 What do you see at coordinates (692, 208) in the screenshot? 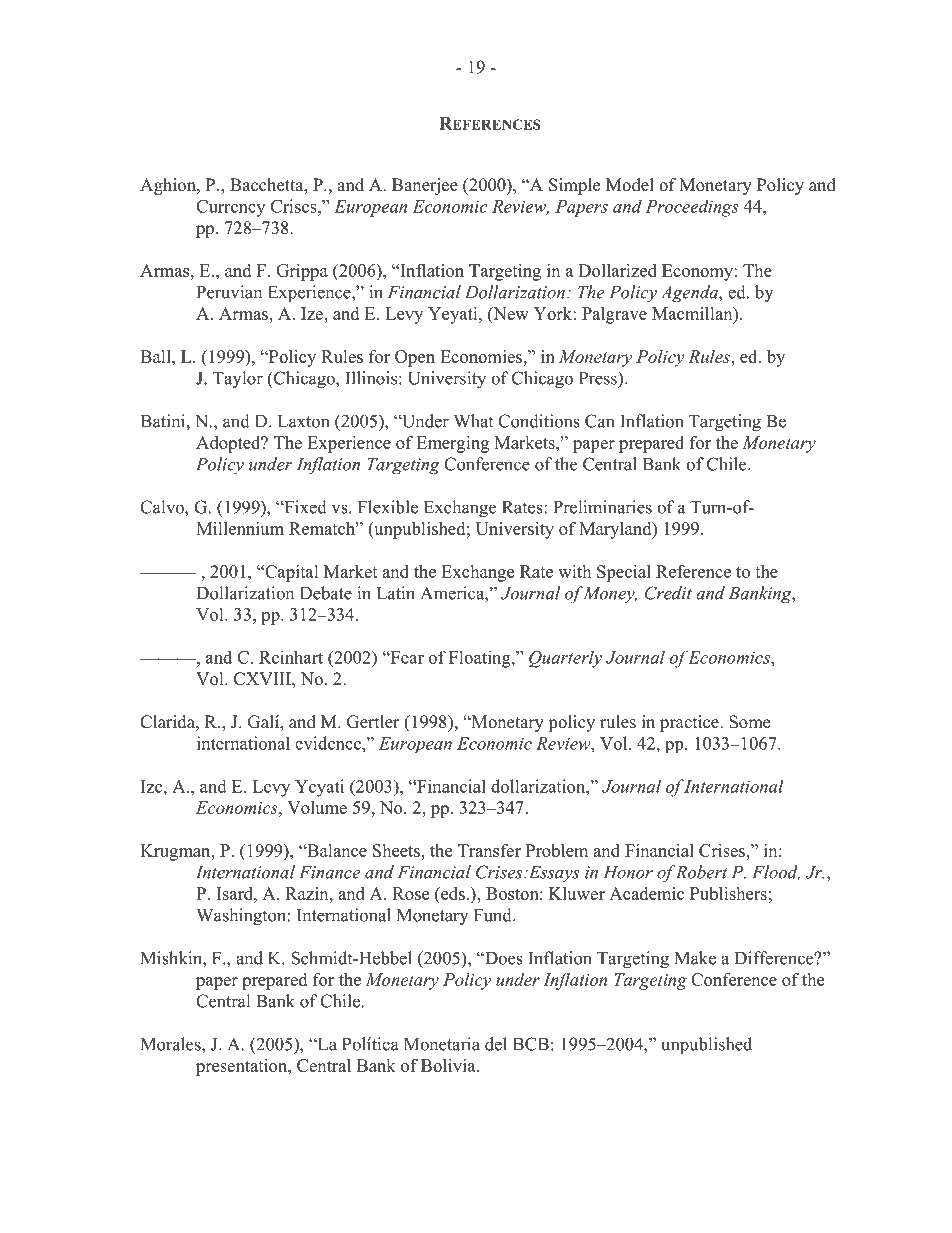
I see `Proceedings` at bounding box center [692, 208].
